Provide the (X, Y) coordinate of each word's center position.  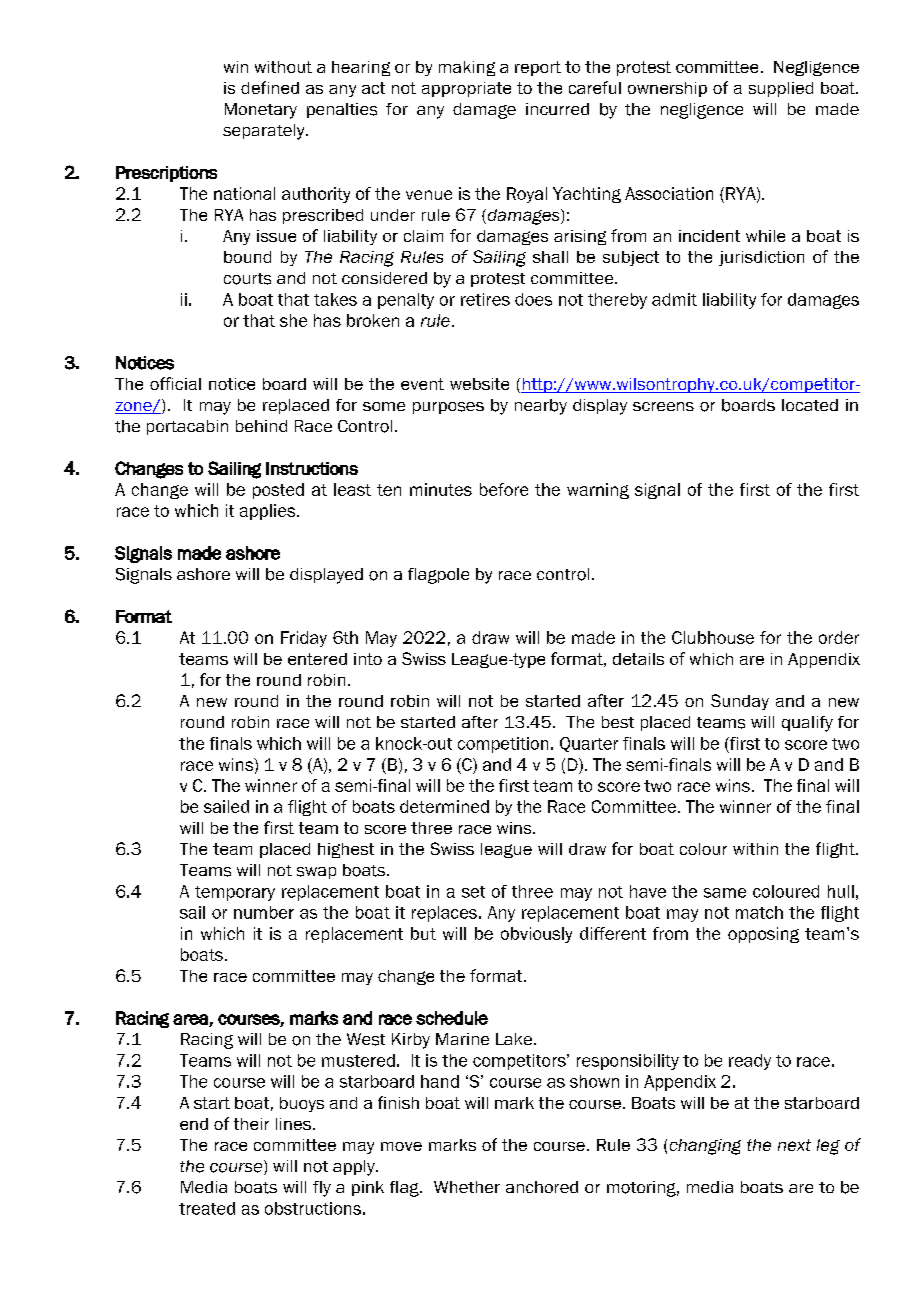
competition (503, 745)
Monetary (261, 111)
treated (207, 1208)
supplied (781, 89)
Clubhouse (713, 637)
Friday (304, 639)
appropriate (466, 89)
